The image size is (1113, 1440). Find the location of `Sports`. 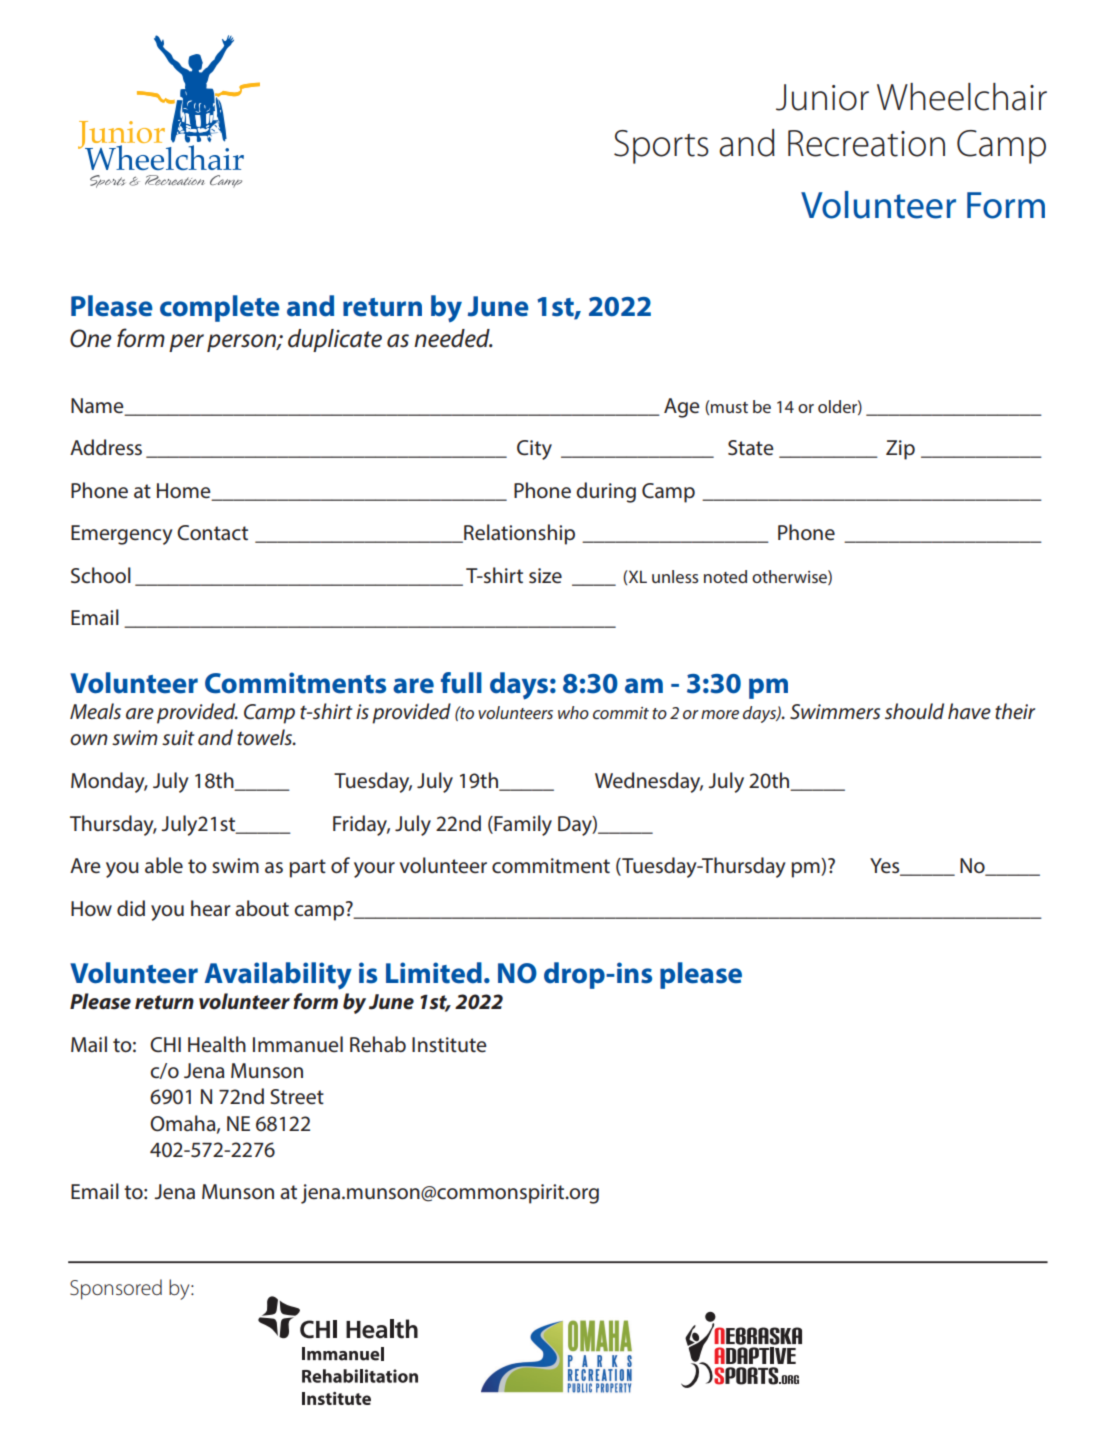

Sports is located at coordinates (661, 147).
